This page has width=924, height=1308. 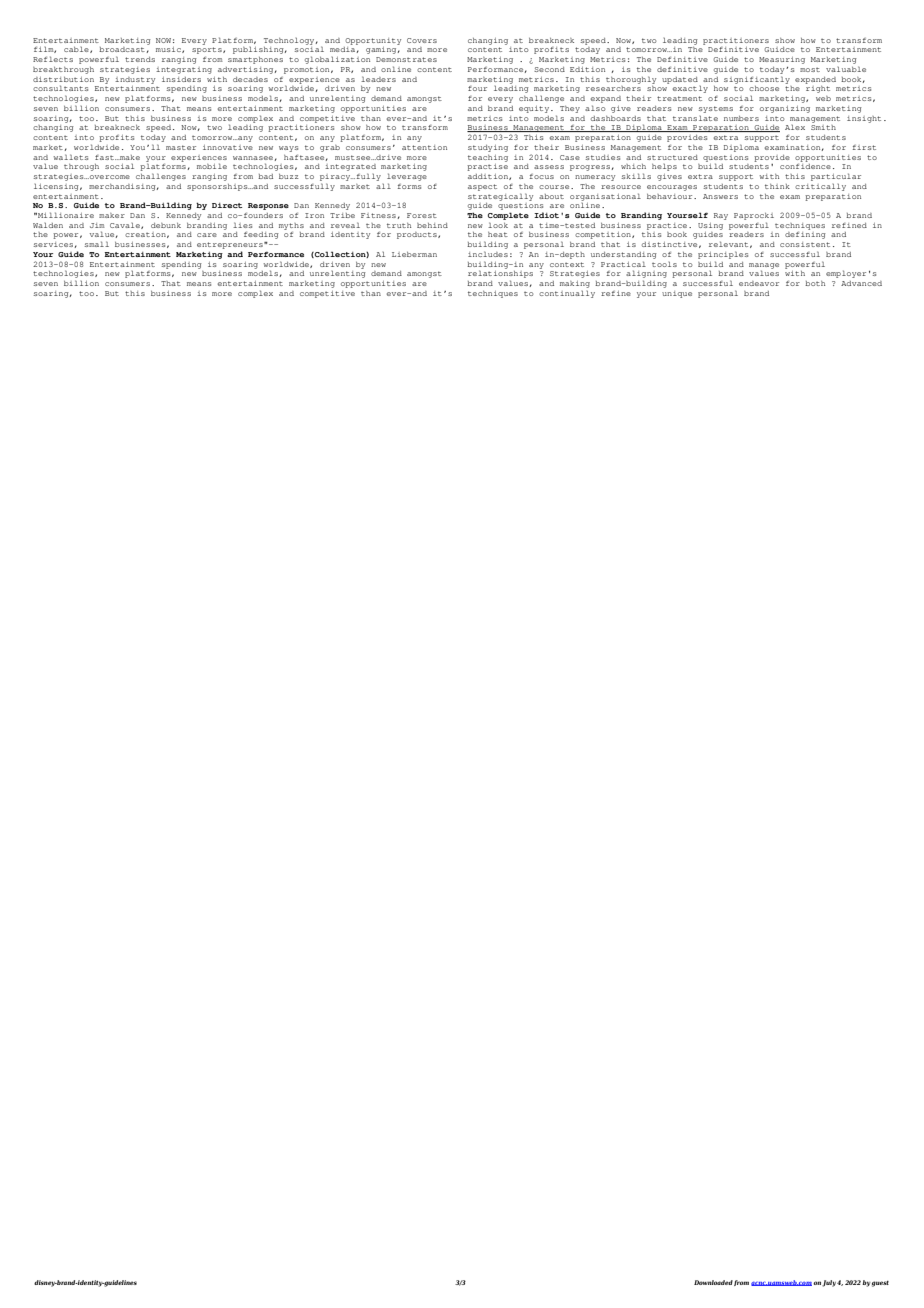 I want to click on choose, so click(x=764, y=88).
